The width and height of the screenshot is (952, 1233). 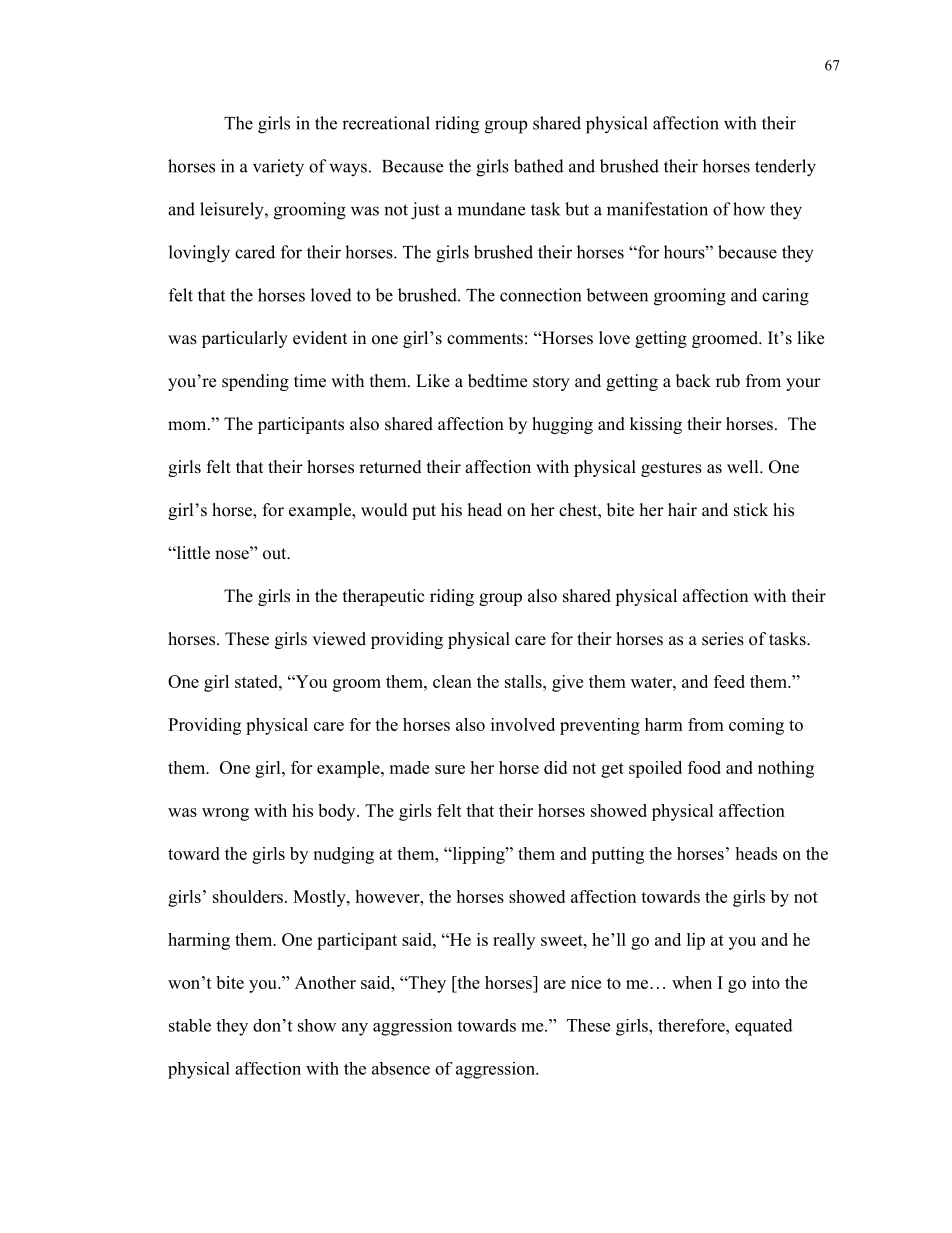 What do you see at coordinates (401, 1068) in the screenshot?
I see `absence` at bounding box center [401, 1068].
